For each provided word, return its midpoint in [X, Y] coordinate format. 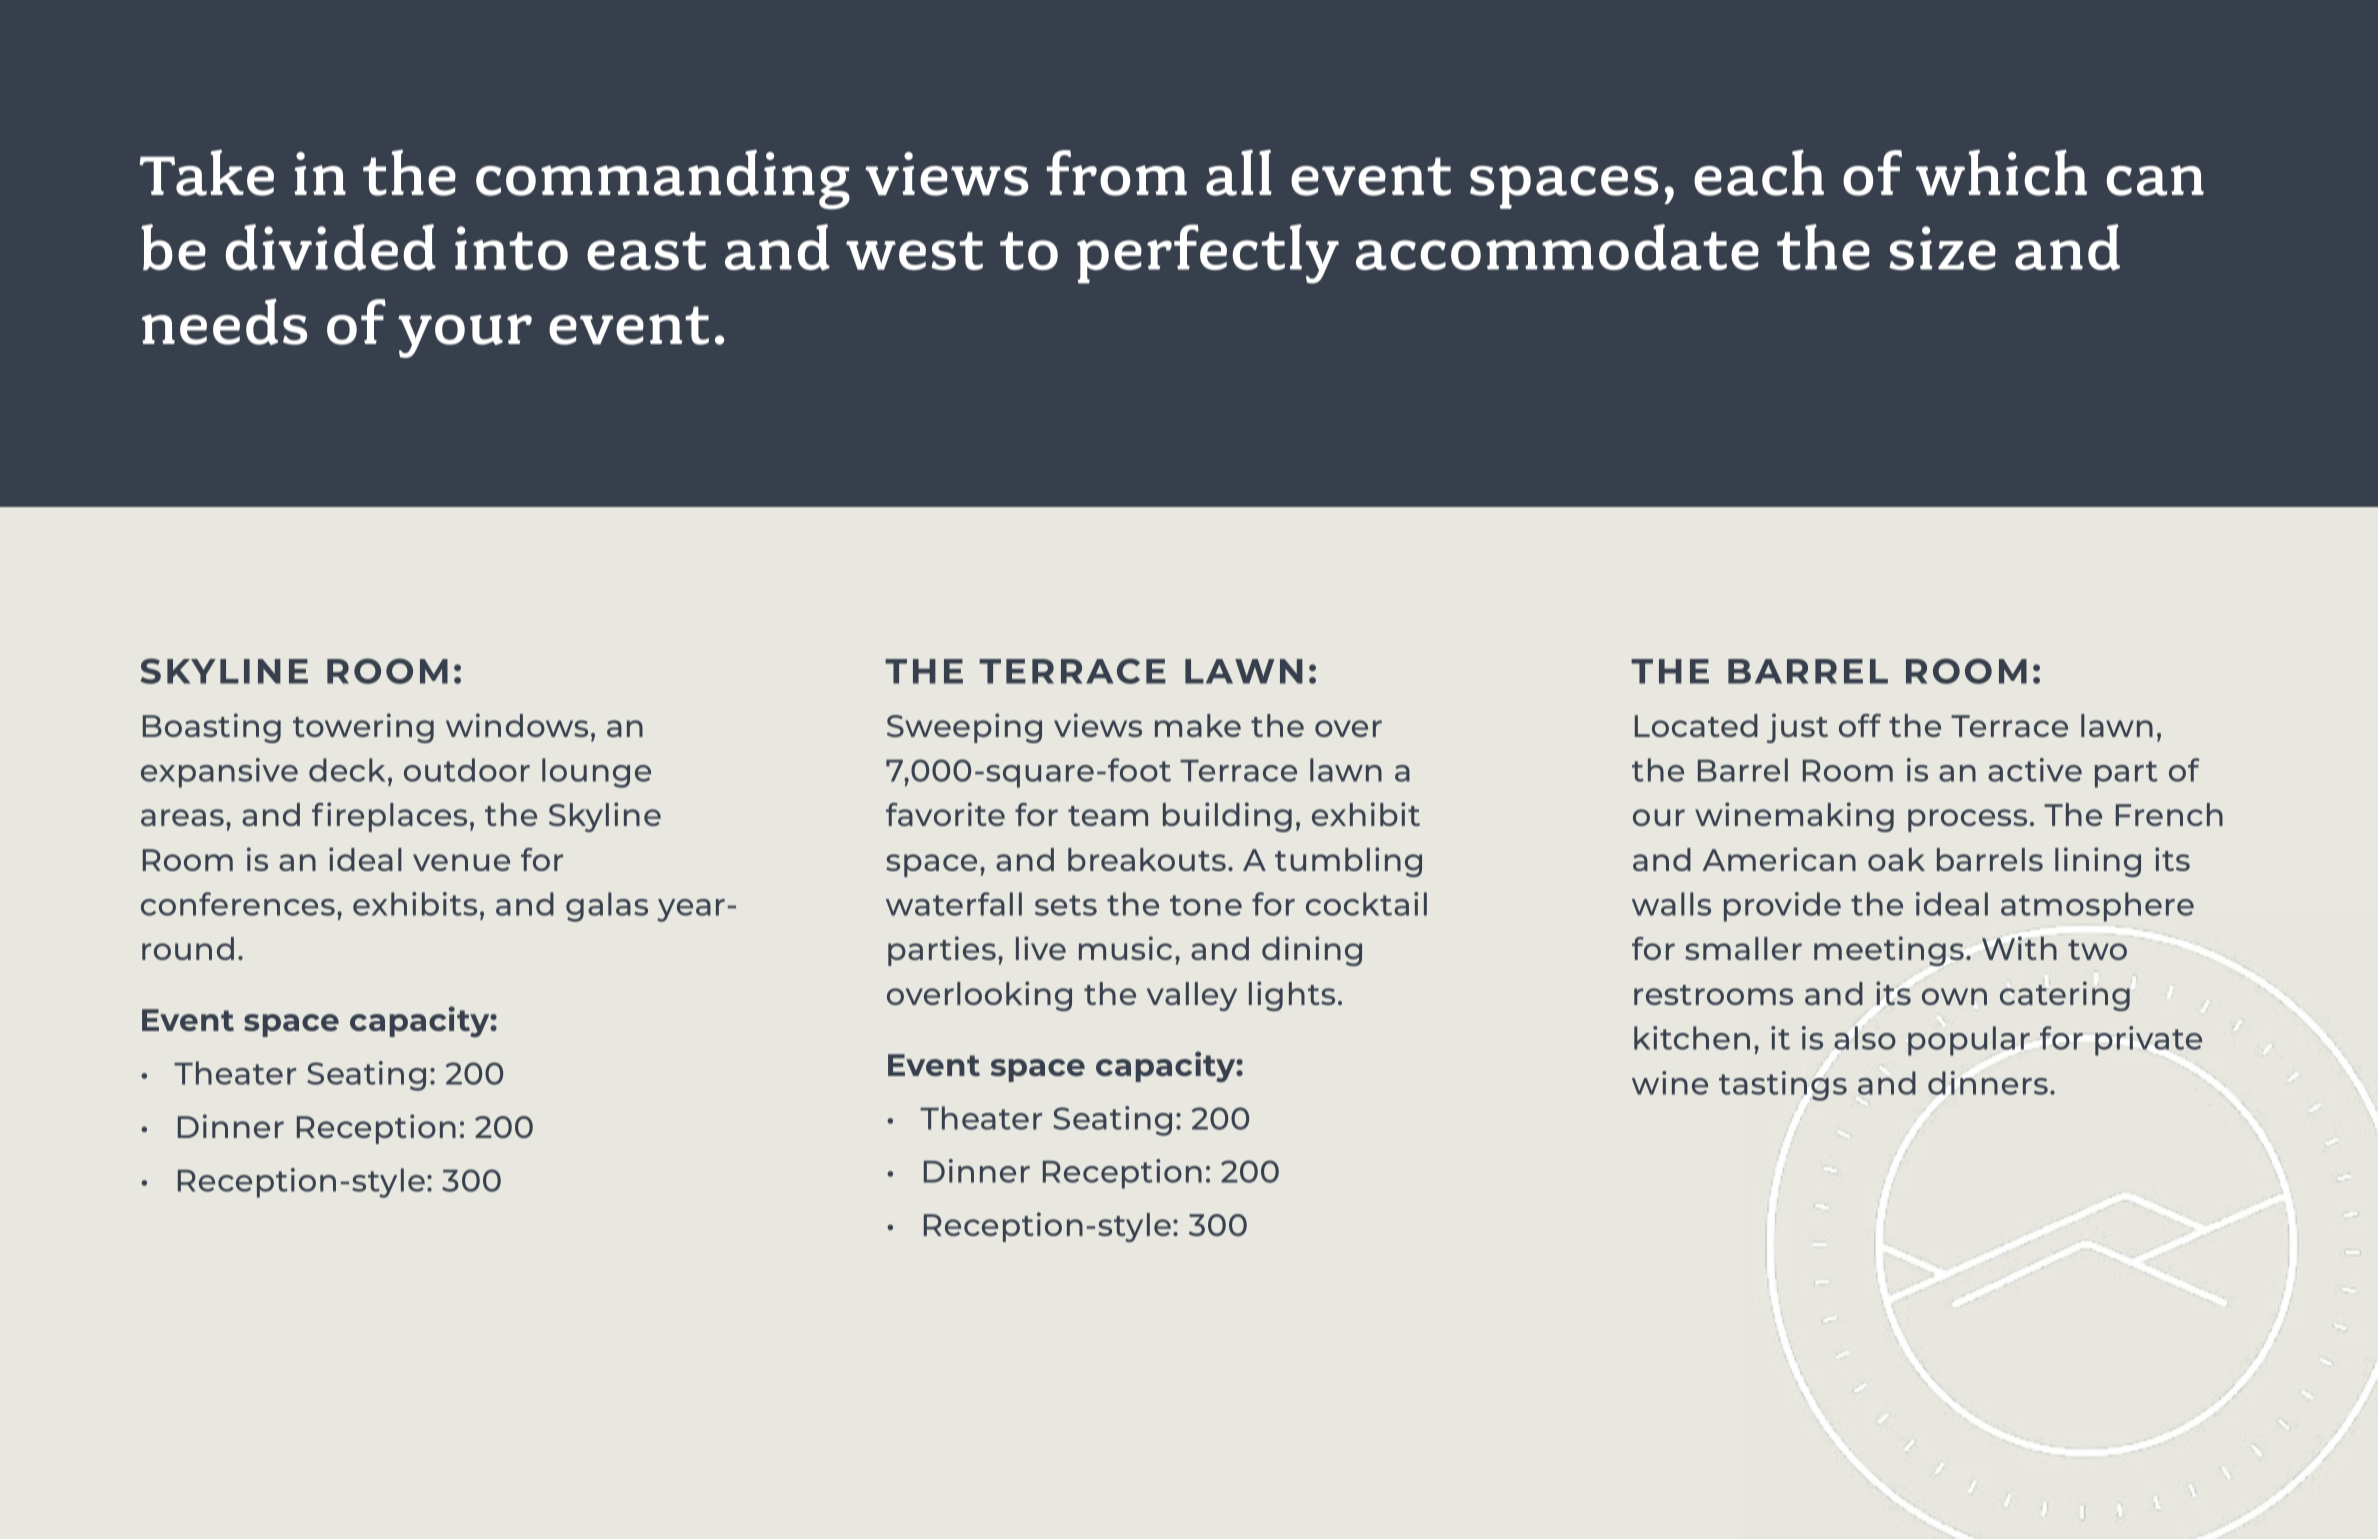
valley [1192, 996]
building [1227, 817]
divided [331, 247]
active [2035, 770]
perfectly [1208, 254]
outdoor [467, 770]
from [1117, 173]
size [1942, 248]
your [465, 336]
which [2001, 172]
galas [607, 907]
